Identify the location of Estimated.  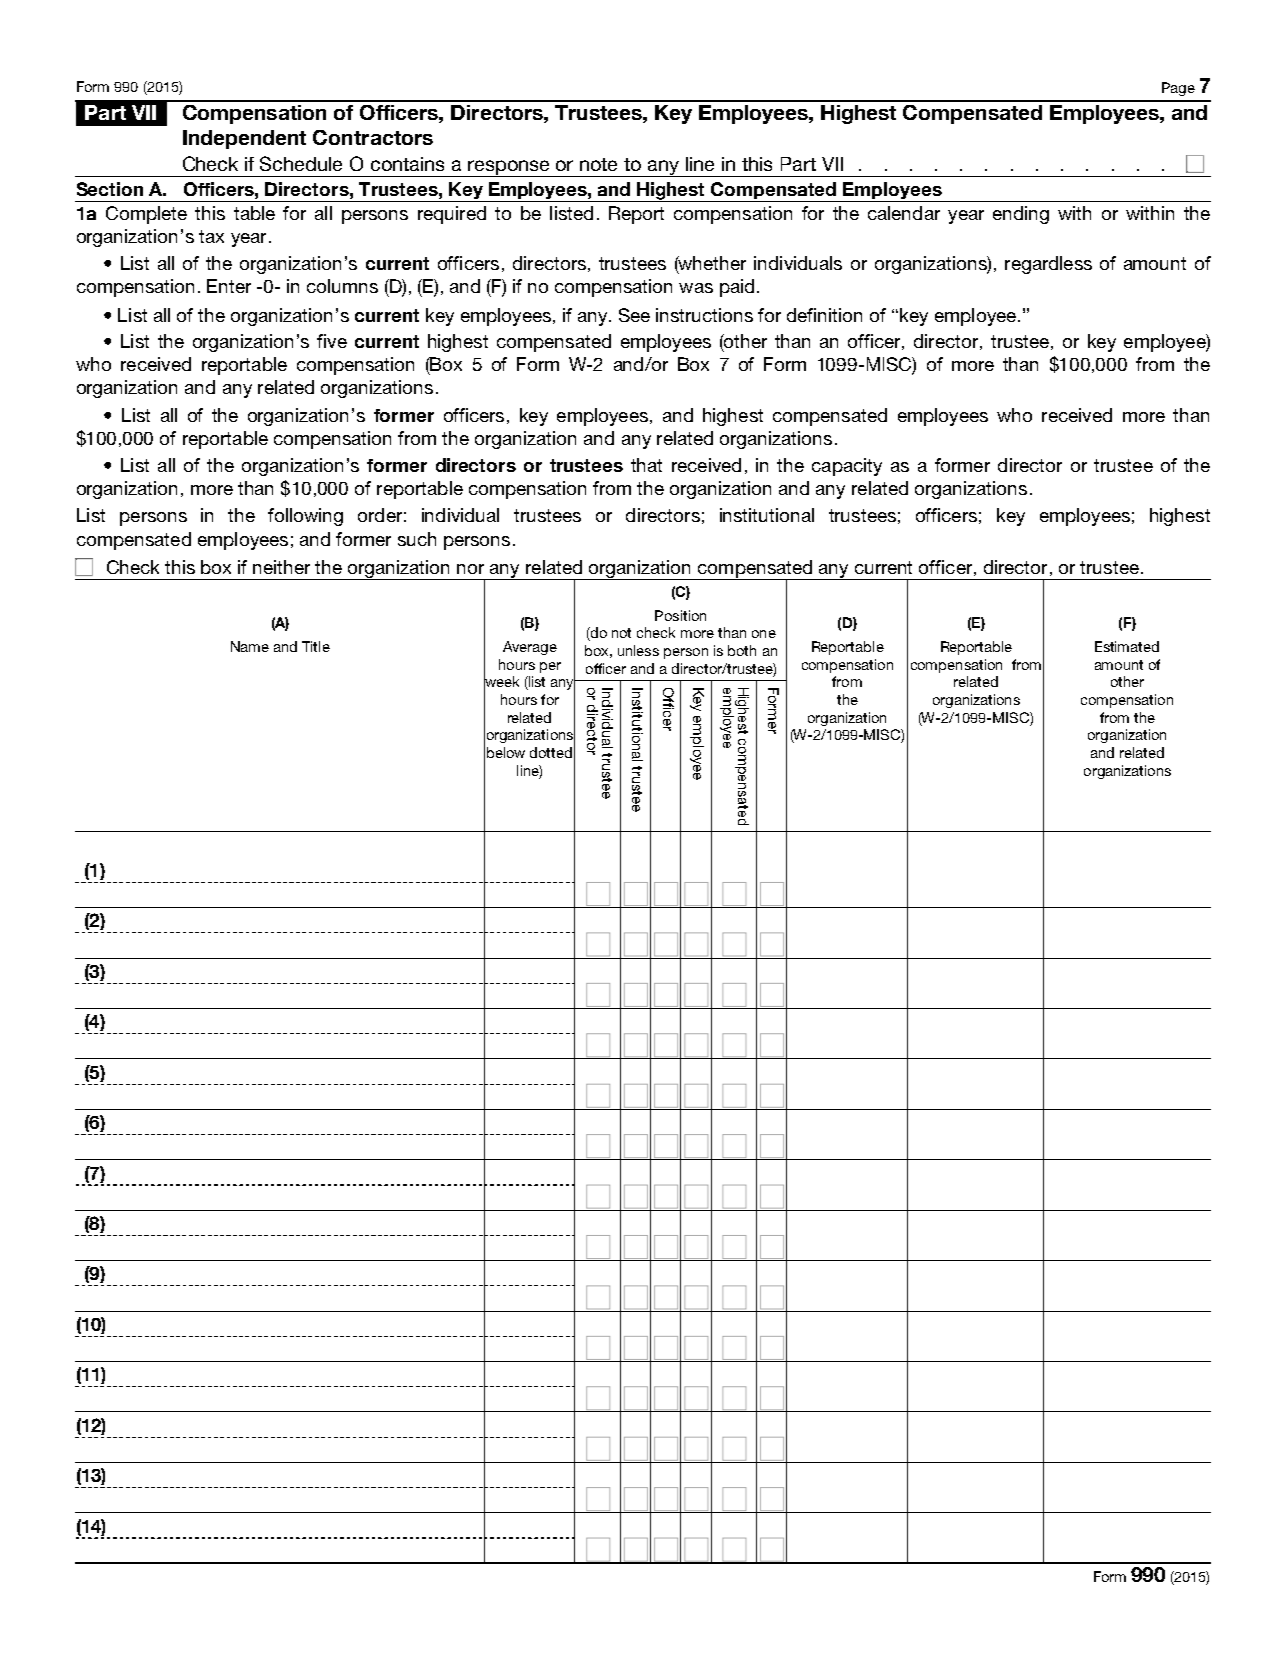
(1127, 646).
